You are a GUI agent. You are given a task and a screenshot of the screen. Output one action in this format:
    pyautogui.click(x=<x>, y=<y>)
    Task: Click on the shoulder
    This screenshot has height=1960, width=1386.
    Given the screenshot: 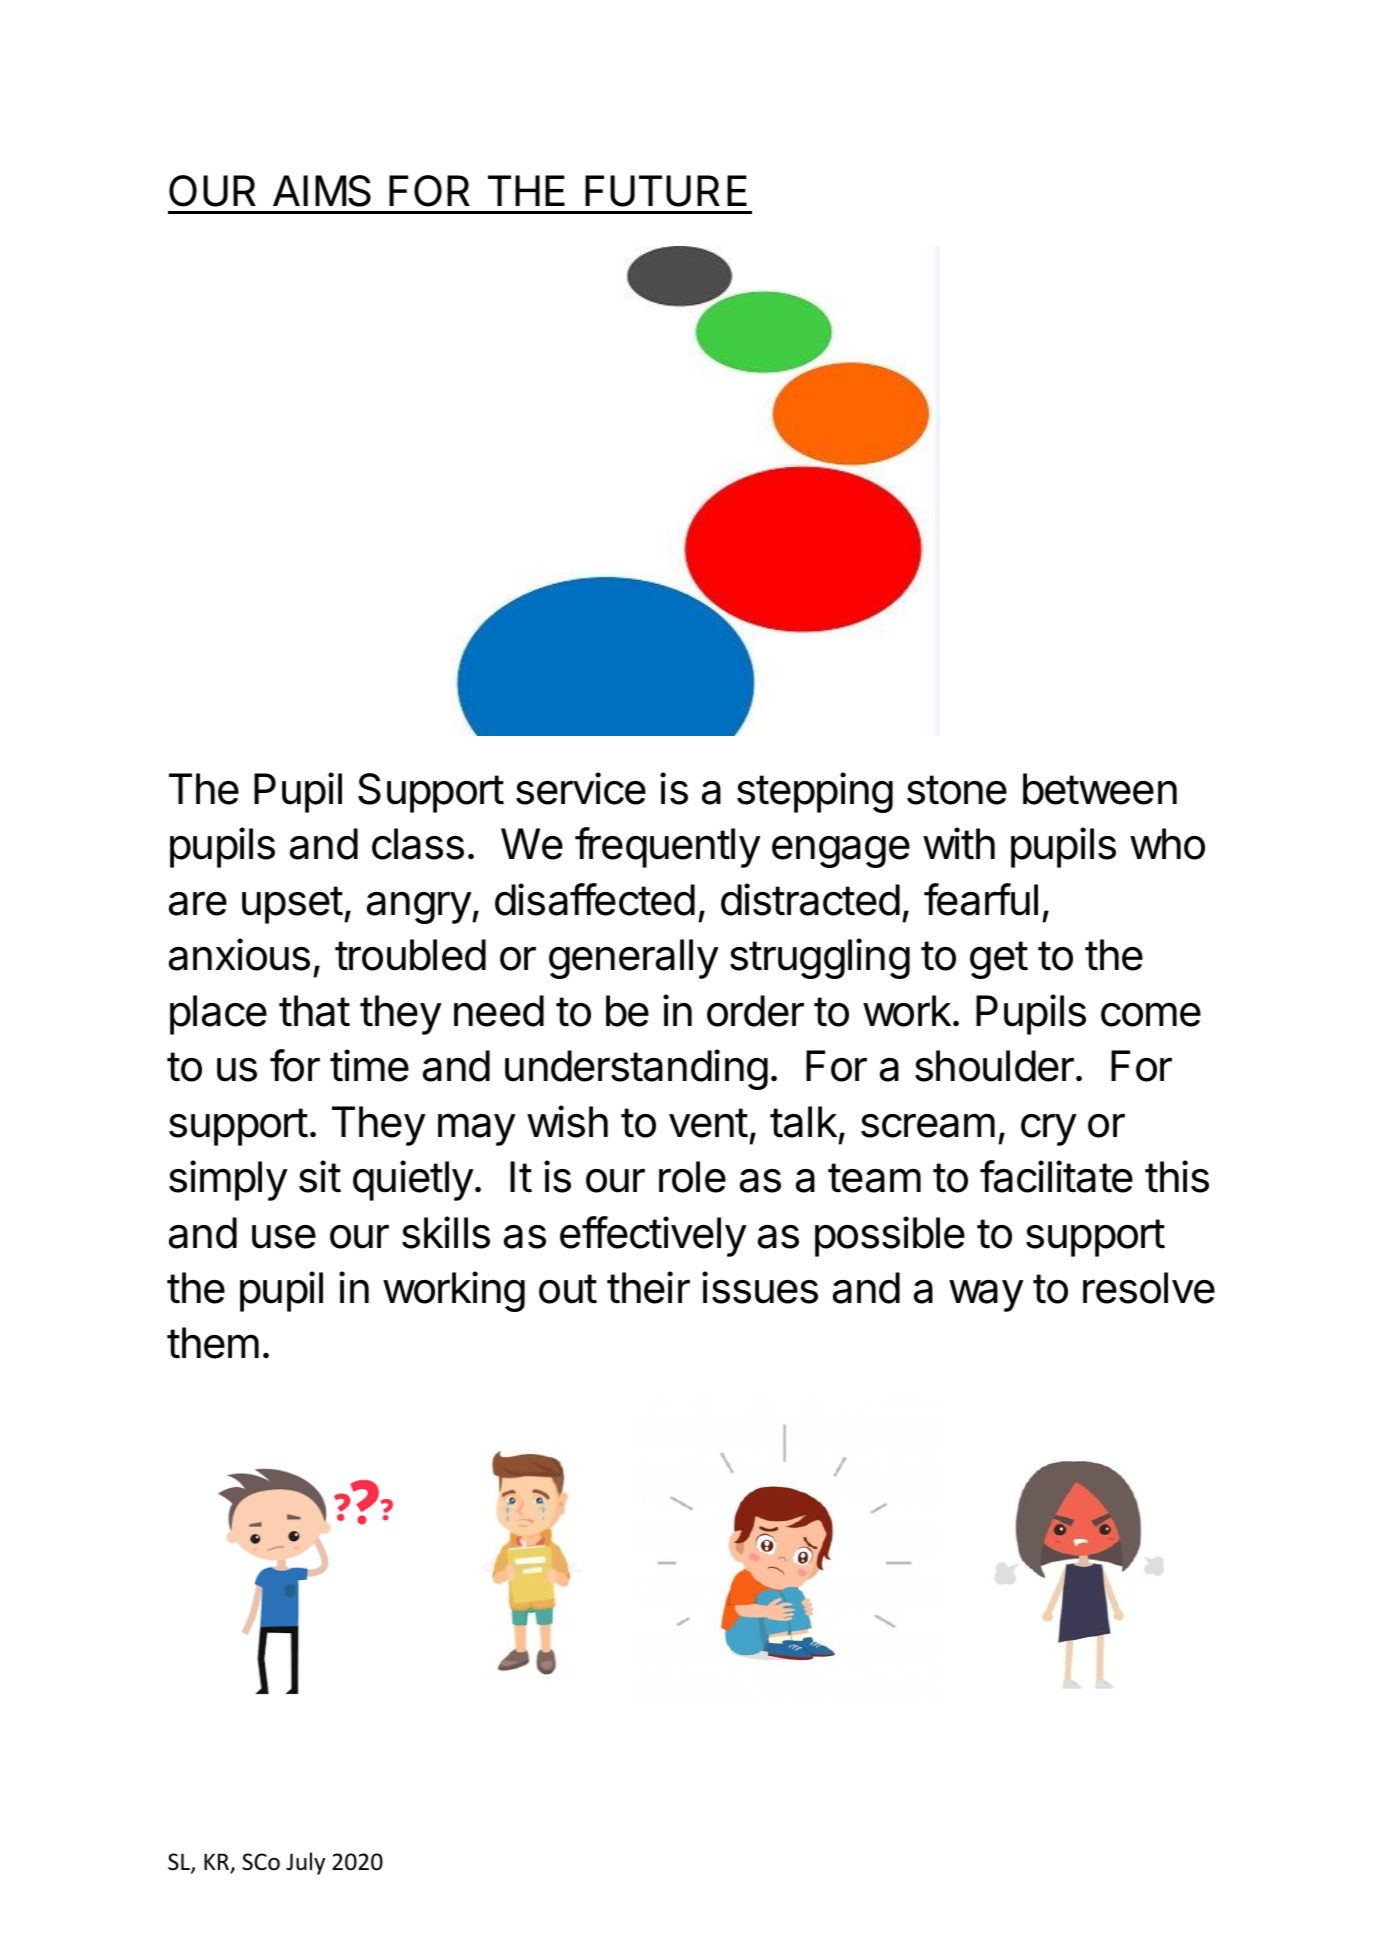 What is the action you would take?
    pyautogui.click(x=994, y=1066)
